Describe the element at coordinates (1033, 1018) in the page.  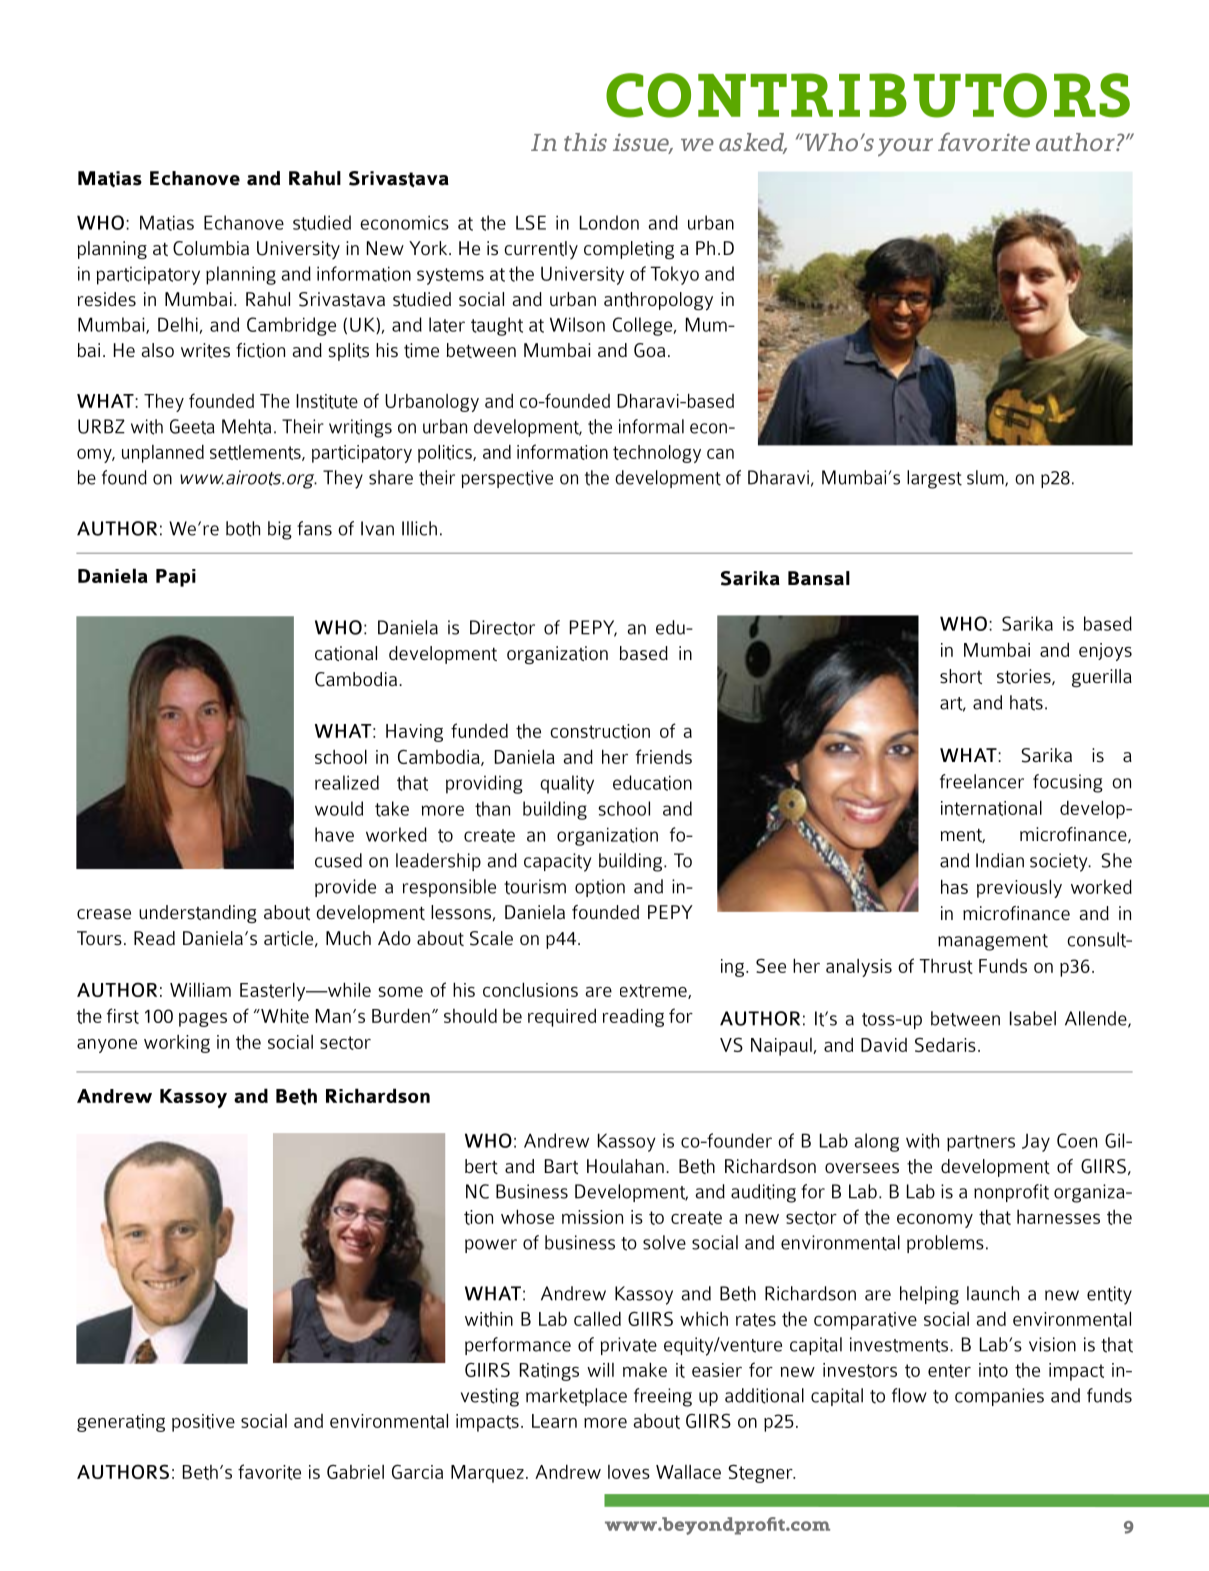
I see `Isabel` at that location.
